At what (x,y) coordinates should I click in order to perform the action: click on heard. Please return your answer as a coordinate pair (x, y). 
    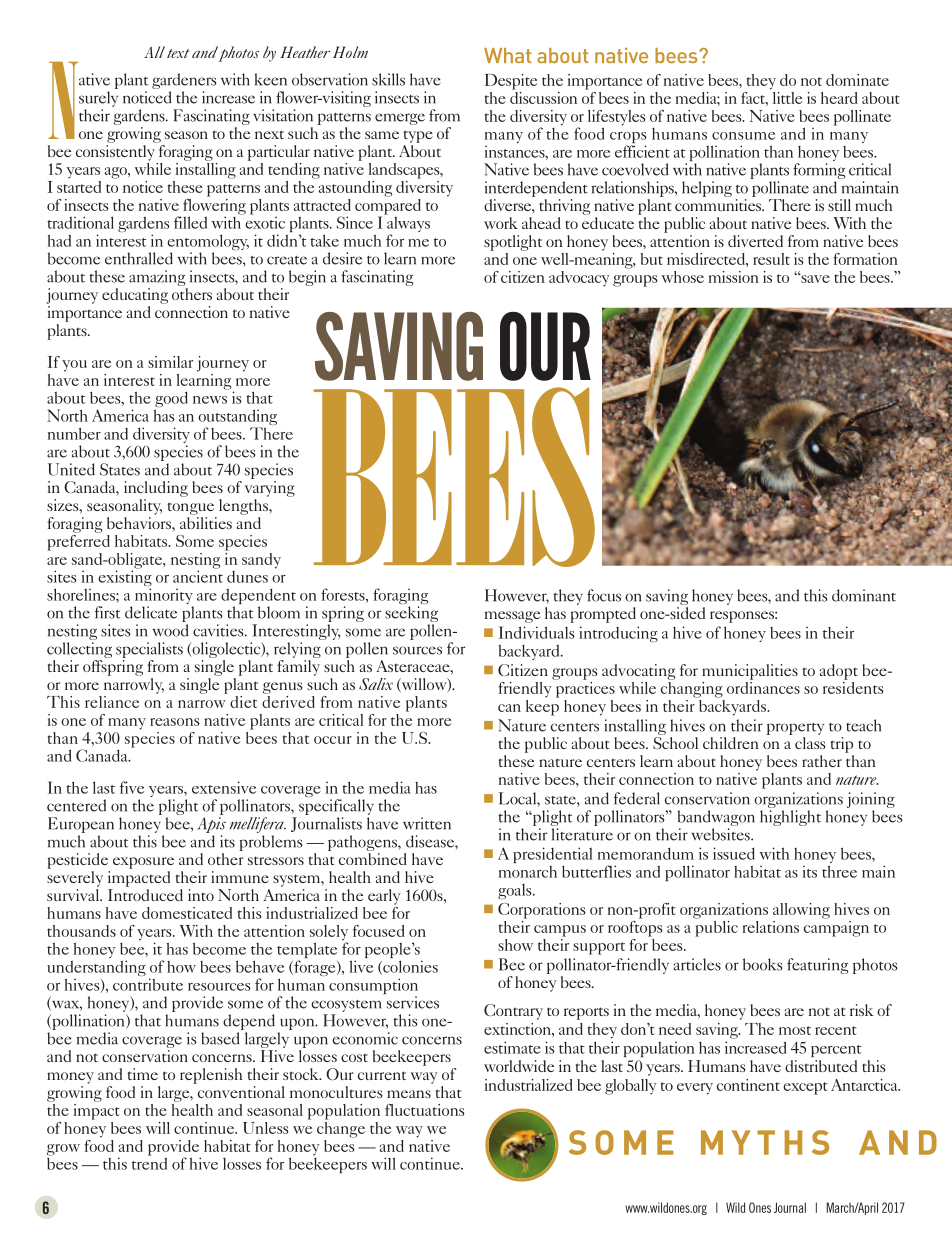
    Looking at the image, I should click on (839, 98).
